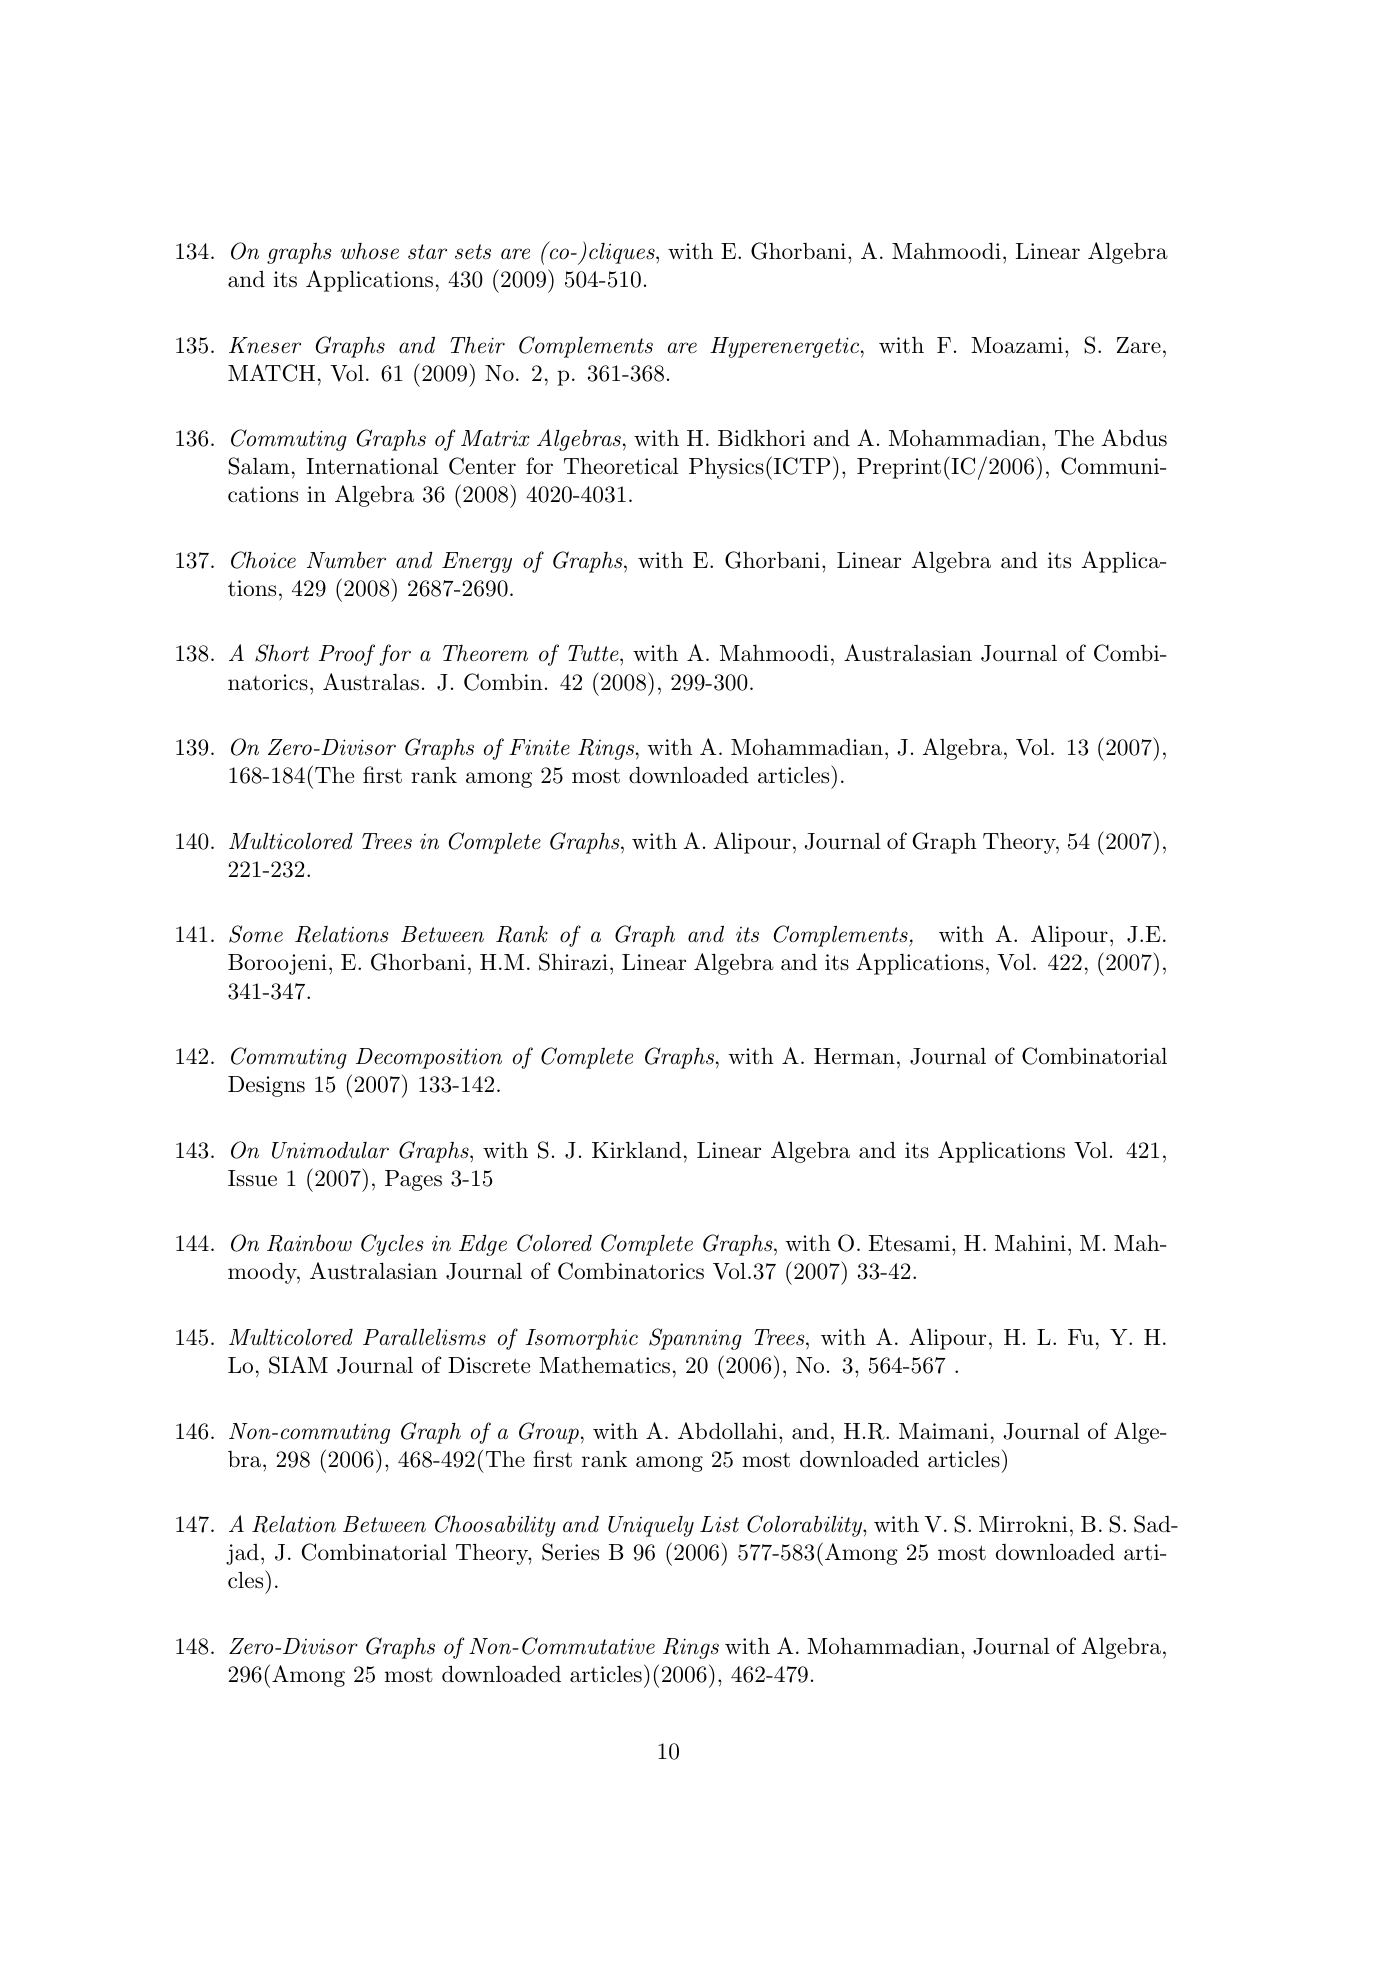 Image resolution: width=1398 pixels, height=1978 pixels. Describe the element at coordinates (719, 1524) in the document. I see `List` at that location.
